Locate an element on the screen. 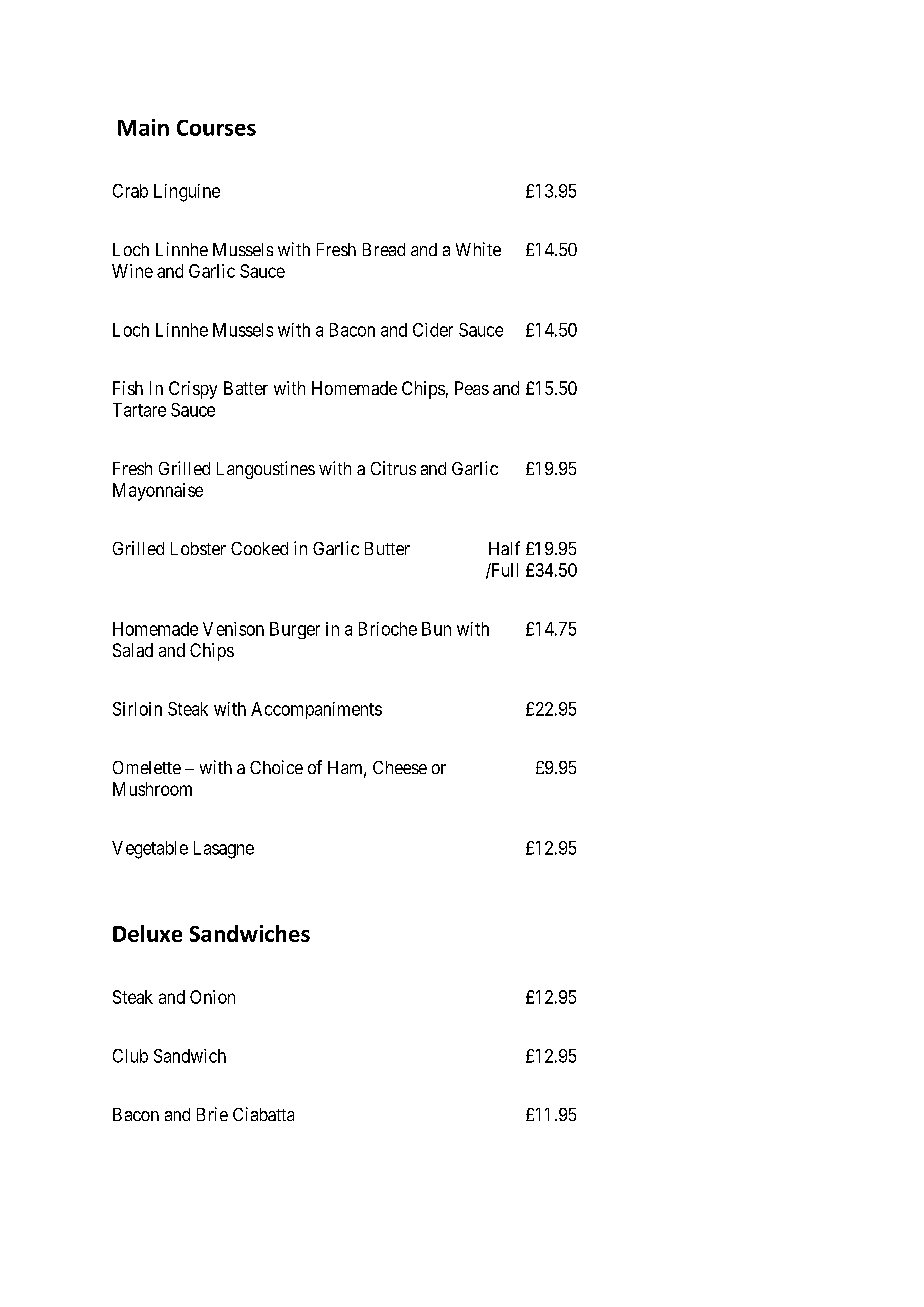 Image resolution: width=924 pixels, height=1307 pixels. Brie is located at coordinates (212, 1114).
